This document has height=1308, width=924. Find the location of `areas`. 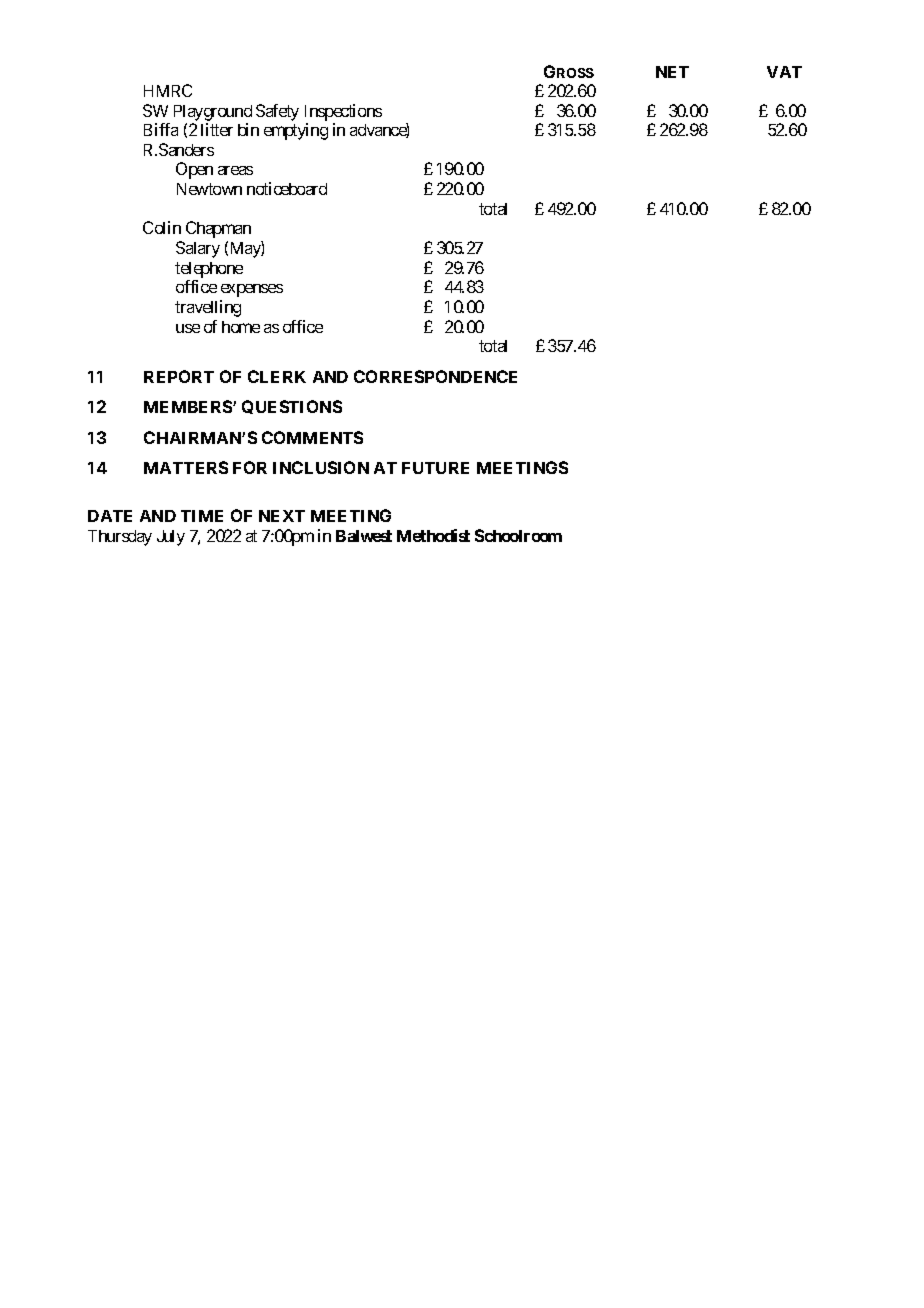

areas is located at coordinates (235, 170).
